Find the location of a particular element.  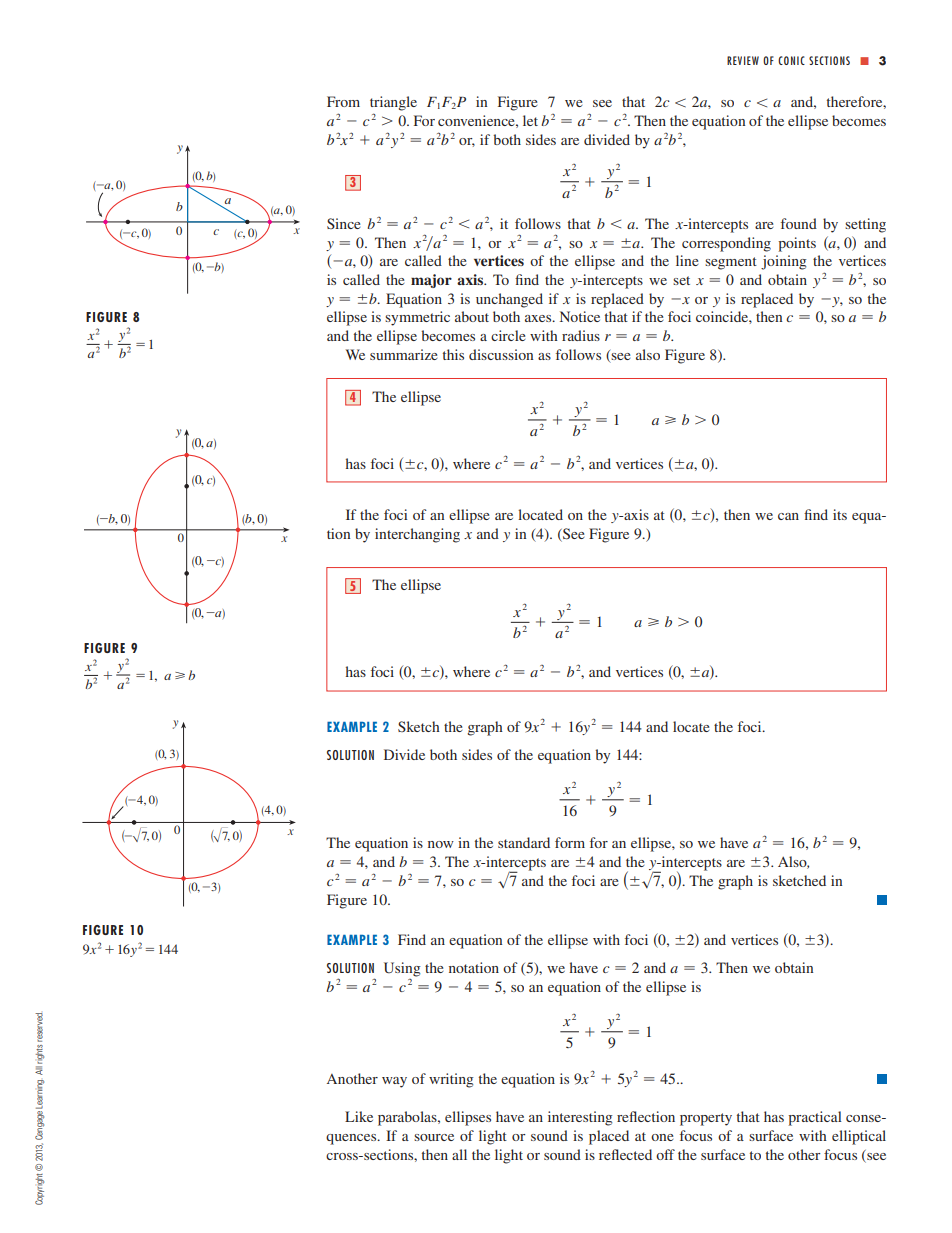

source is located at coordinates (434, 1137).
